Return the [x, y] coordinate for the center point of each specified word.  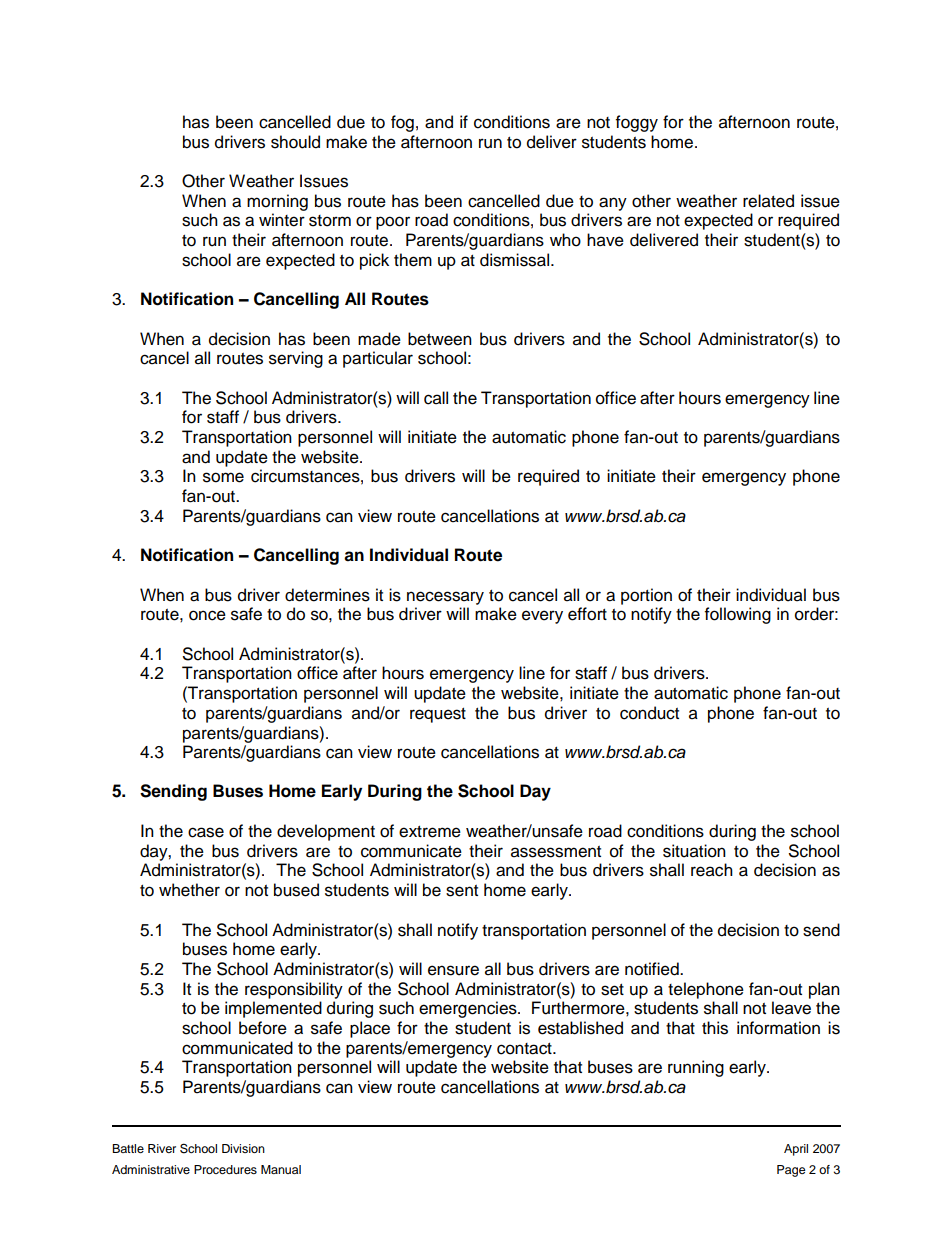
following [738, 615]
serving [296, 359]
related [768, 201]
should [295, 142]
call [436, 398]
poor [393, 223]
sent [462, 891]
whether [189, 890]
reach [712, 870]
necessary [445, 598]
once [207, 615]
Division [243, 1148]
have [605, 240]
